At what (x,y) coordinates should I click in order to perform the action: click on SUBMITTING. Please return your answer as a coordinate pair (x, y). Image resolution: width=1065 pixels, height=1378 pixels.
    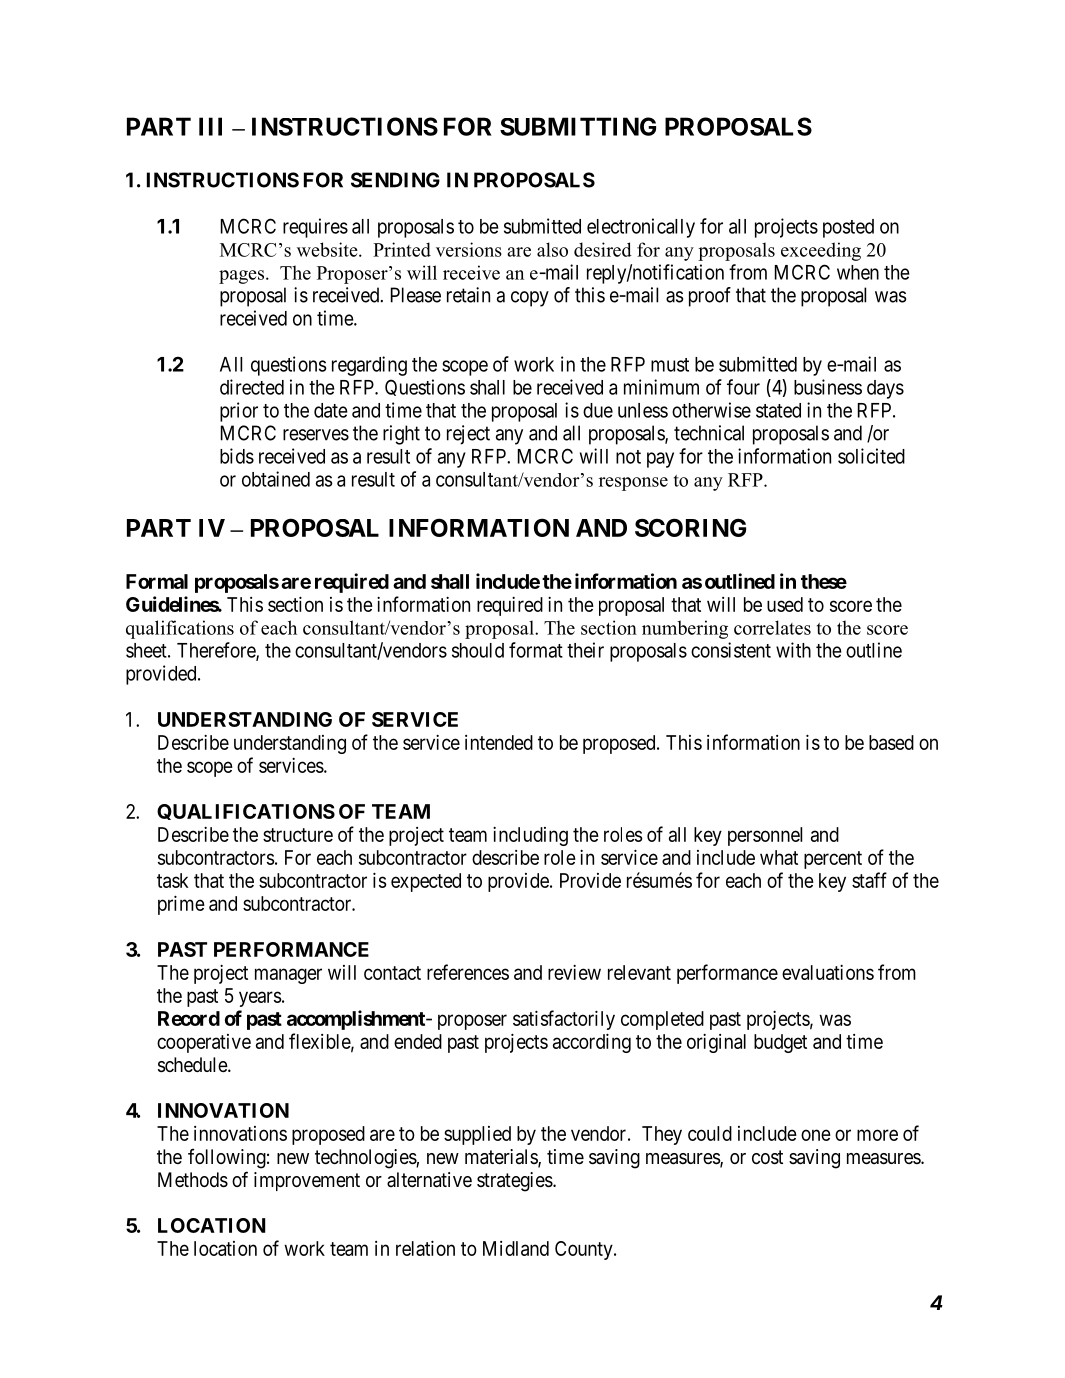
    Looking at the image, I should click on (578, 126).
